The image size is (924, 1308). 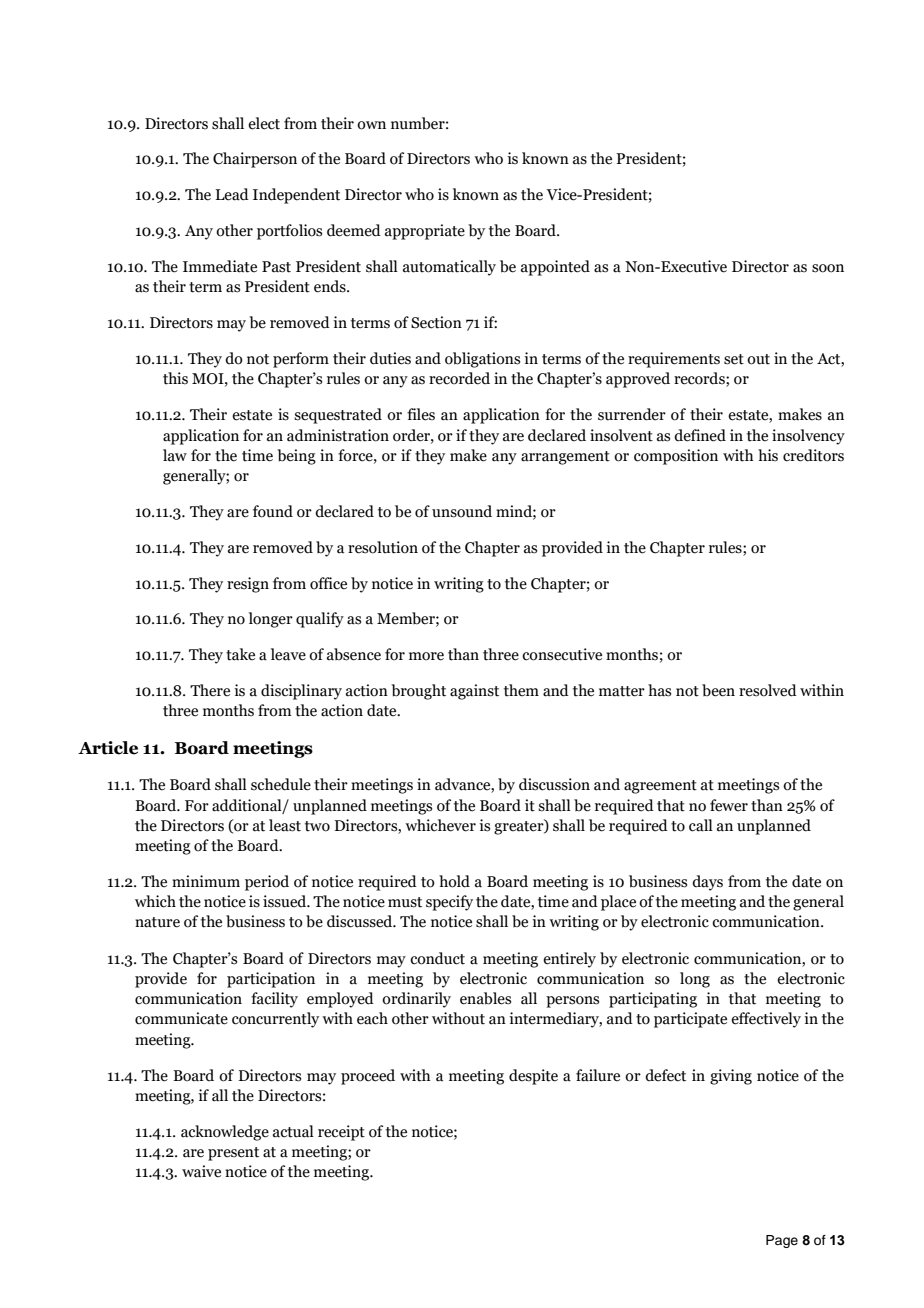 What do you see at coordinates (828, 268) in the screenshot?
I see `soon` at bounding box center [828, 268].
